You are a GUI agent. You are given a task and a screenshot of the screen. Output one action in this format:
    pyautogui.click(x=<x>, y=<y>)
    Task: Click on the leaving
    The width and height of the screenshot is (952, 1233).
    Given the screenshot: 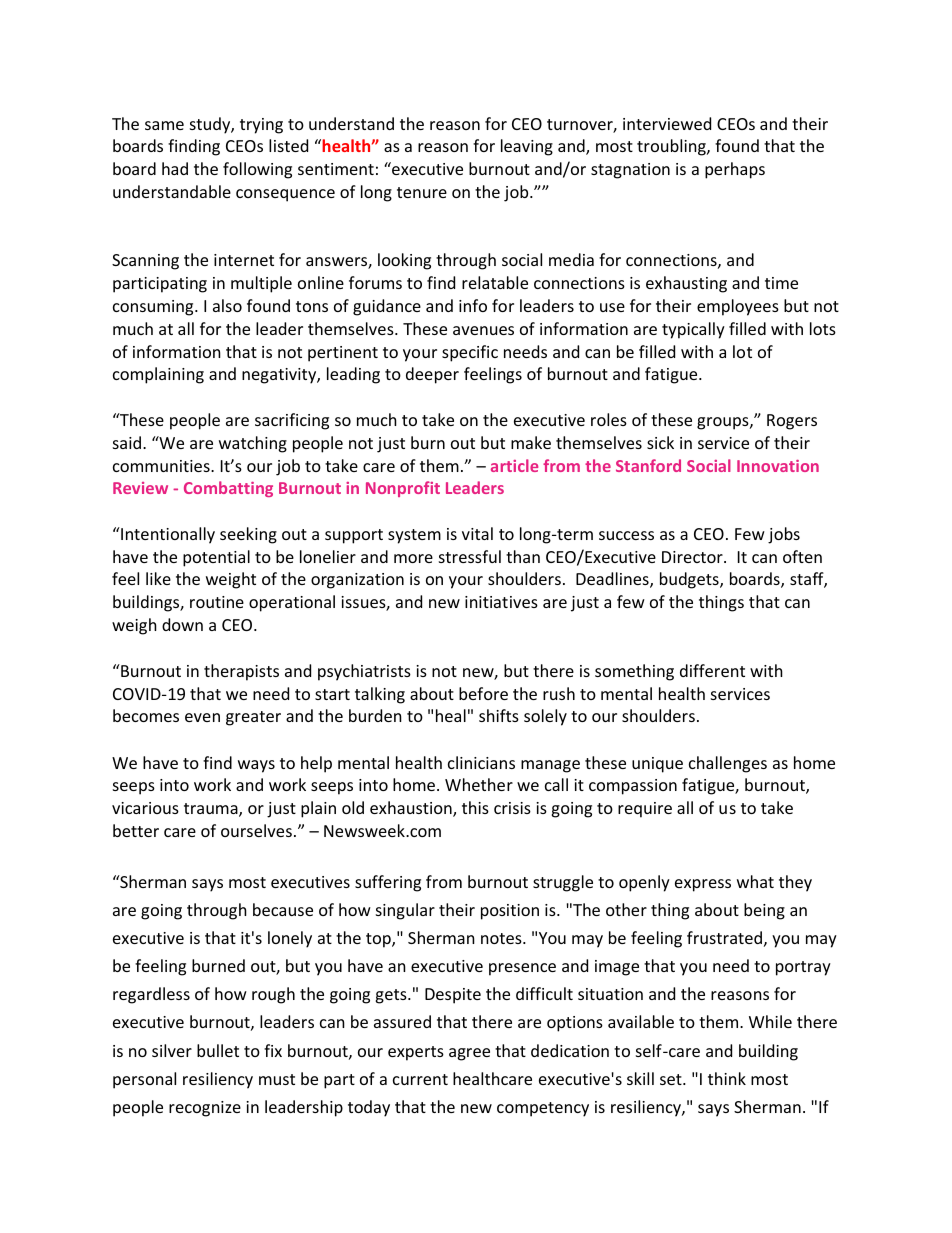 What is the action you would take?
    pyautogui.click(x=527, y=147)
